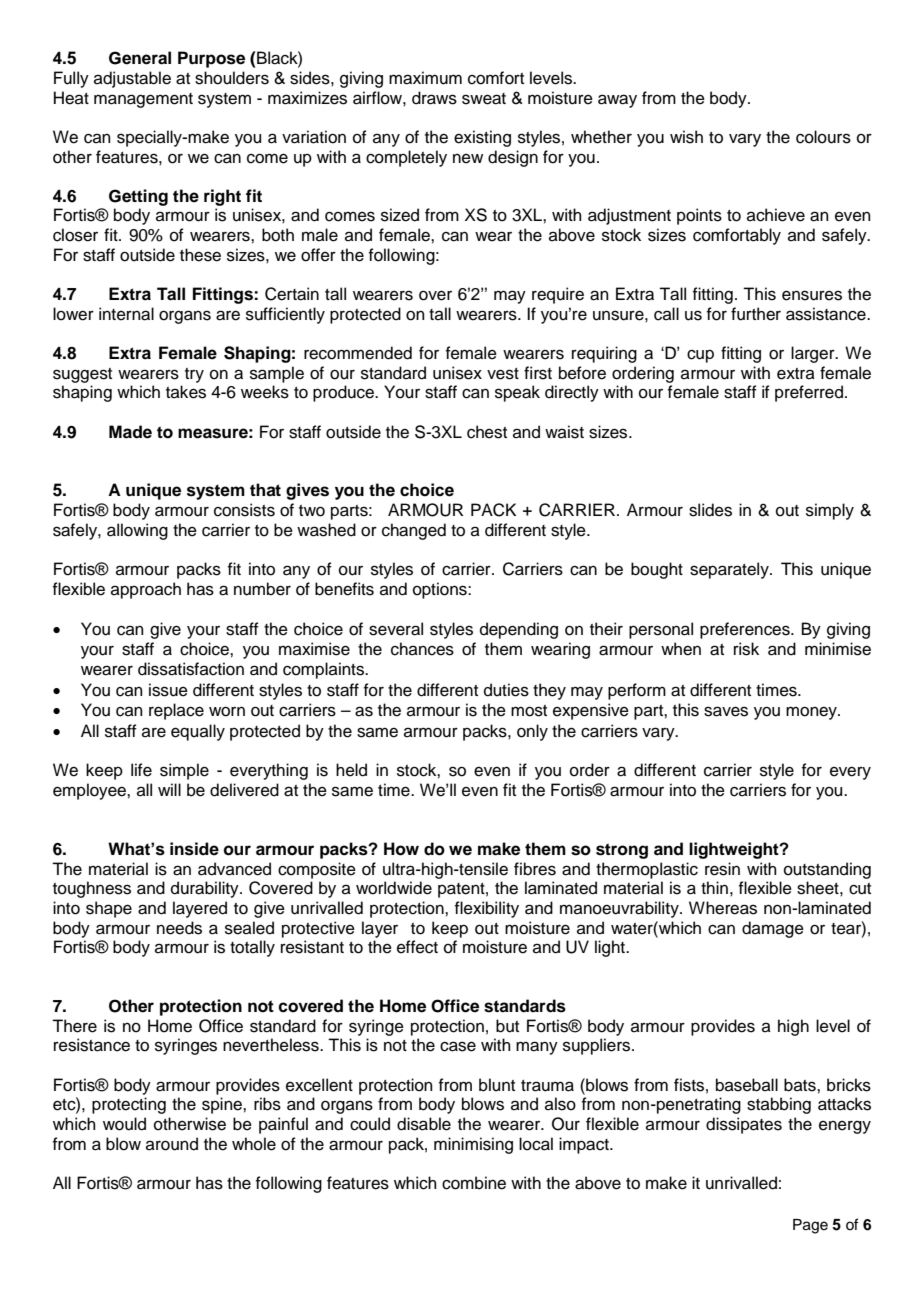 This page has height=1308, width=924. I want to click on Made, so click(130, 432).
